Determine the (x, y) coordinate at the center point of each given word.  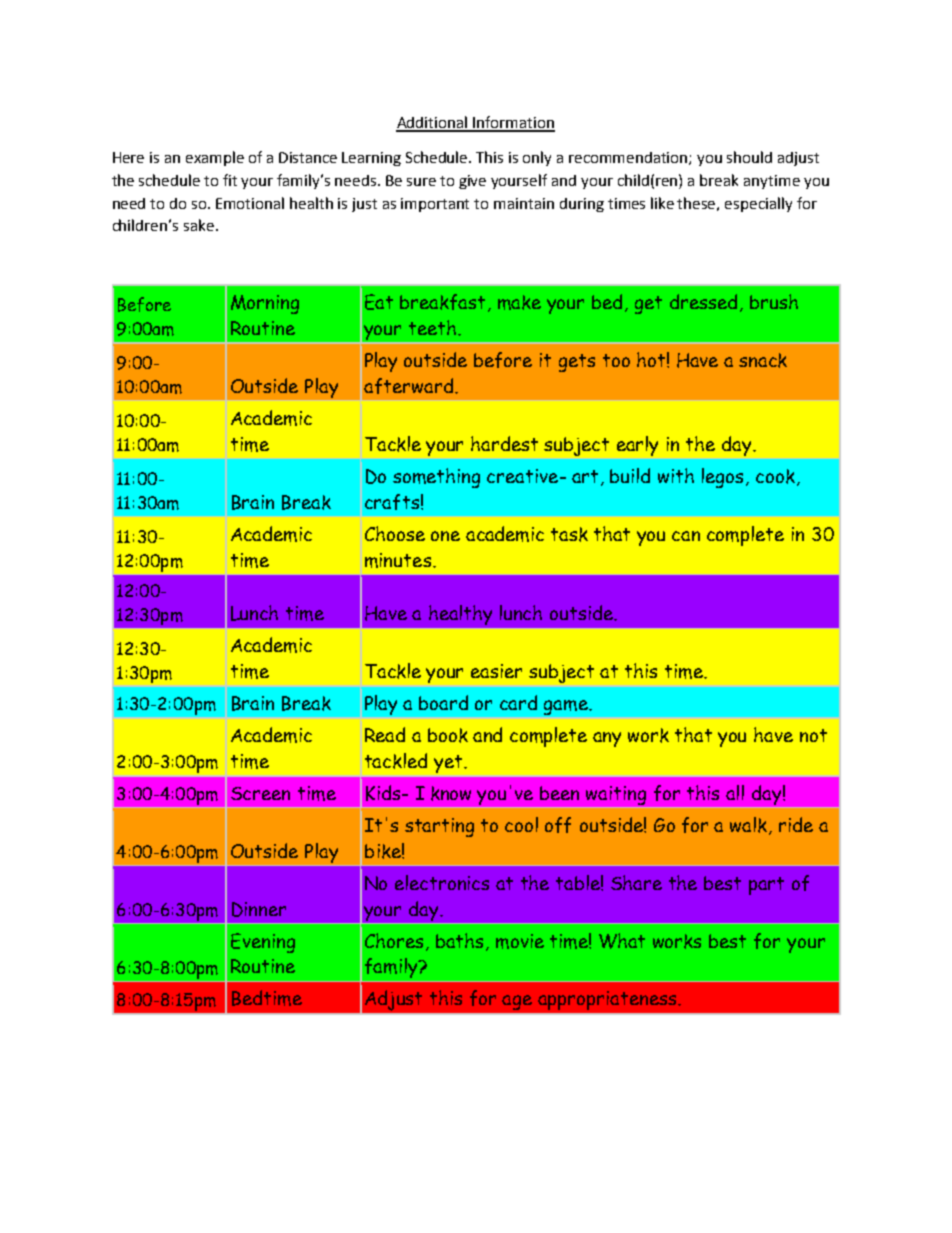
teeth (434, 327)
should (749, 157)
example (215, 158)
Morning (265, 304)
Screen (260, 793)
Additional (433, 123)
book (448, 735)
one (445, 536)
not (813, 735)
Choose (395, 533)
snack (763, 360)
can (686, 536)
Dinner (259, 909)
